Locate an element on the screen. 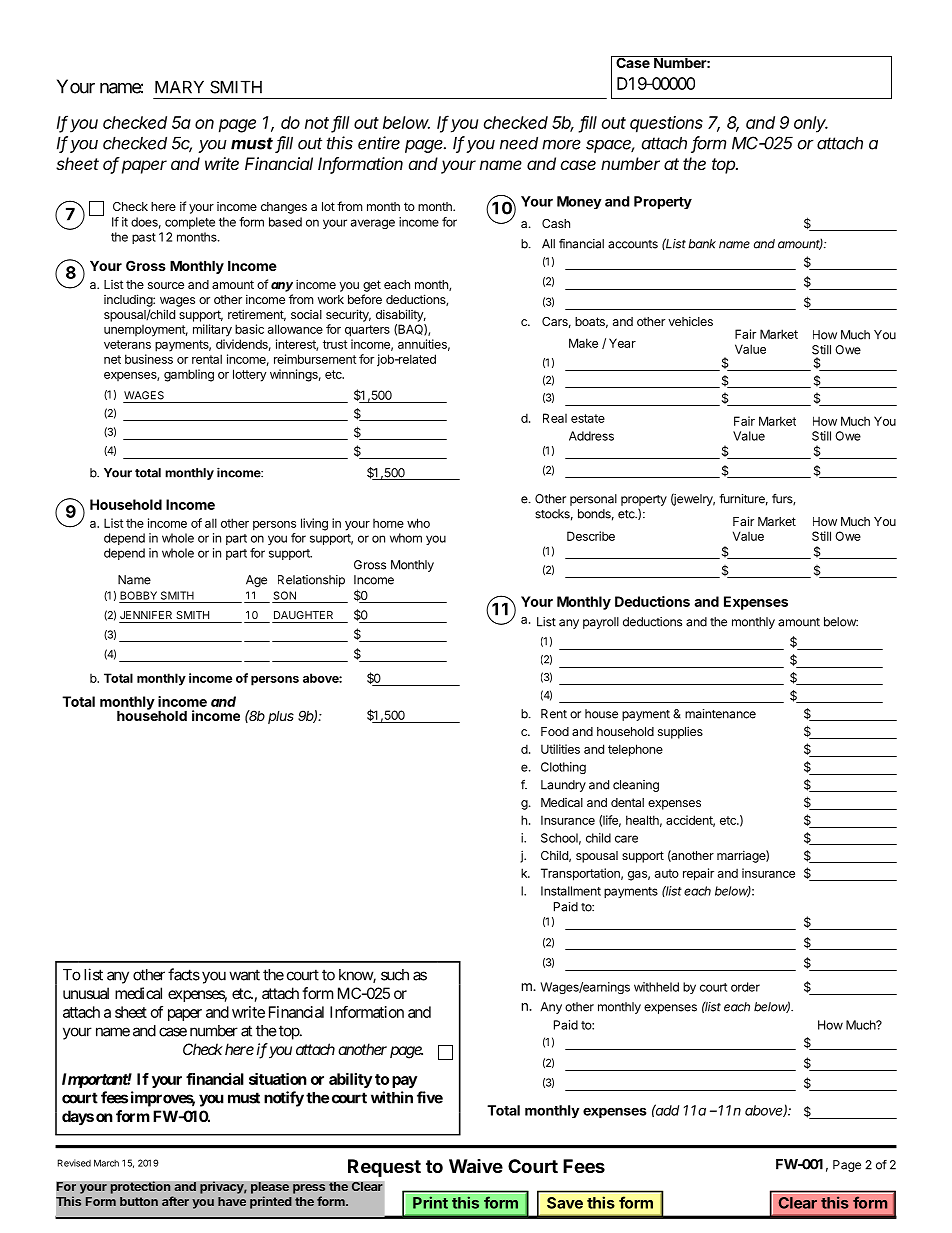 The height and width of the screenshot is (1233, 952). gambling is located at coordinates (189, 375).
